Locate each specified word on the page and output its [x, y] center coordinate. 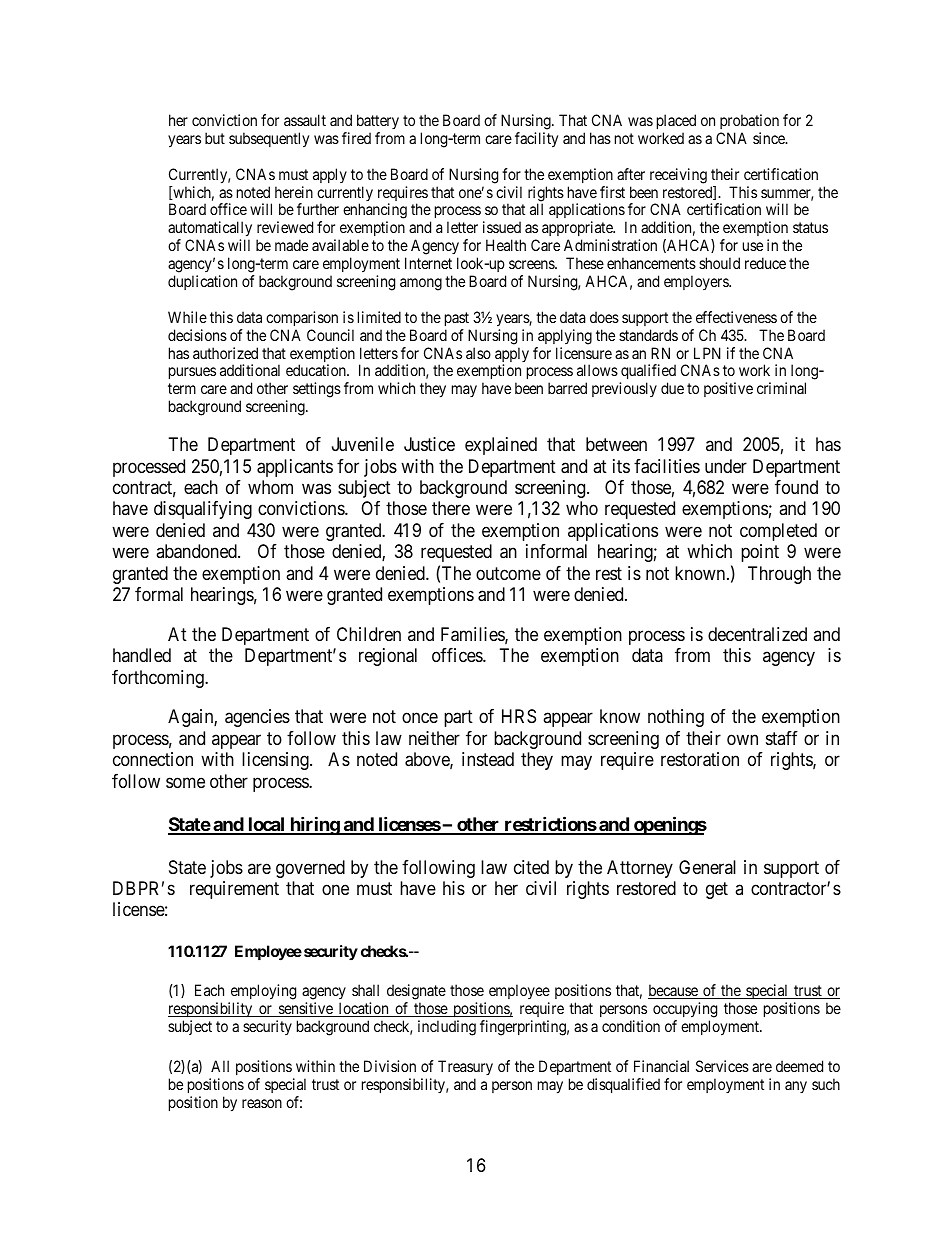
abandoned [197, 551]
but [215, 138]
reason [262, 1103]
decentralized [757, 634]
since [770, 138]
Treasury [465, 1067]
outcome [508, 573]
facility [536, 140]
